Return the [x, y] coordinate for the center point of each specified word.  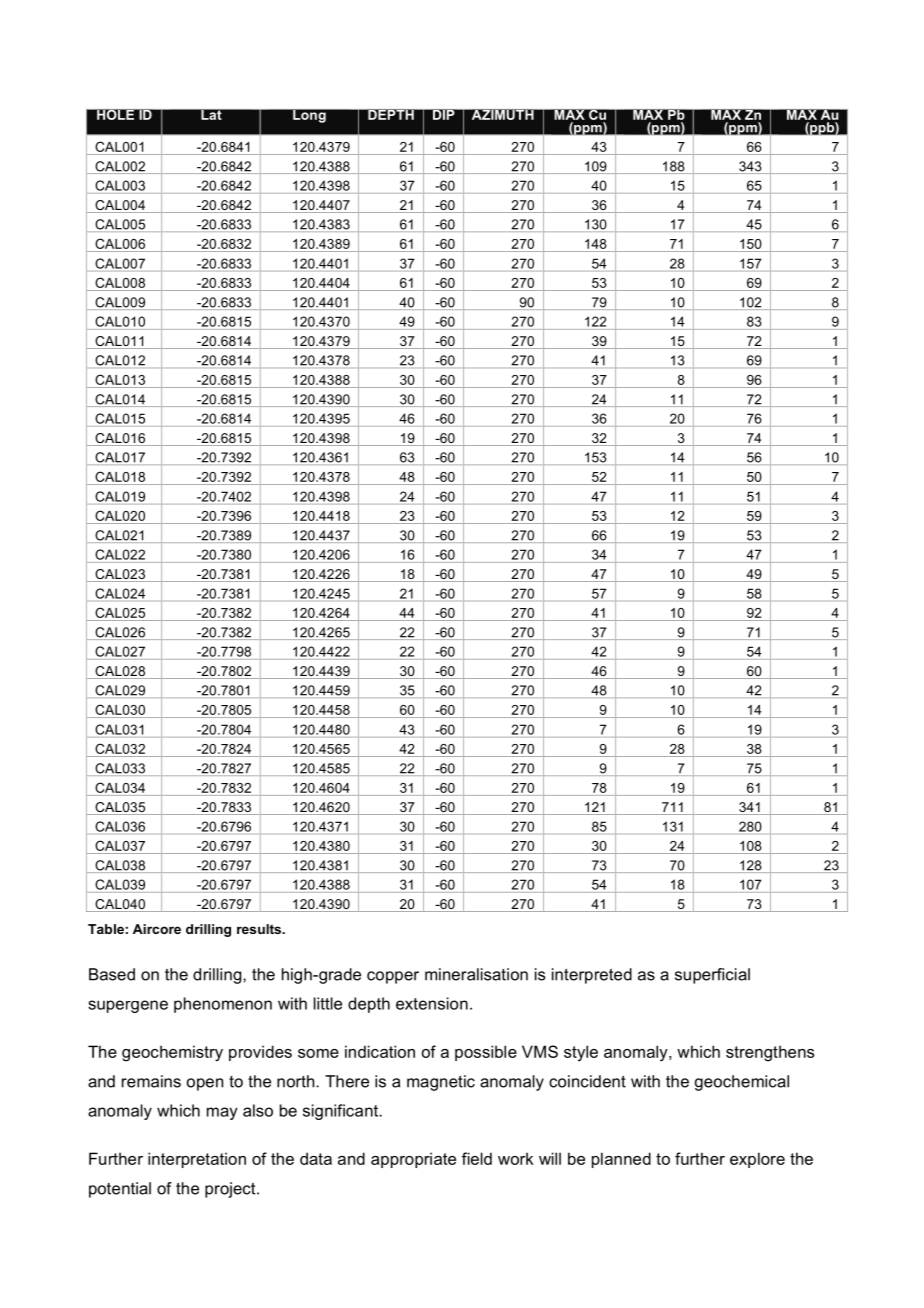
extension [432, 1003]
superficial [712, 976]
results [260, 929]
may [222, 1113]
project [231, 1190]
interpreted [592, 976]
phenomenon [223, 1005]
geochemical [742, 1083]
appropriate [413, 1160]
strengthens [770, 1053]
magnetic [441, 1083]
